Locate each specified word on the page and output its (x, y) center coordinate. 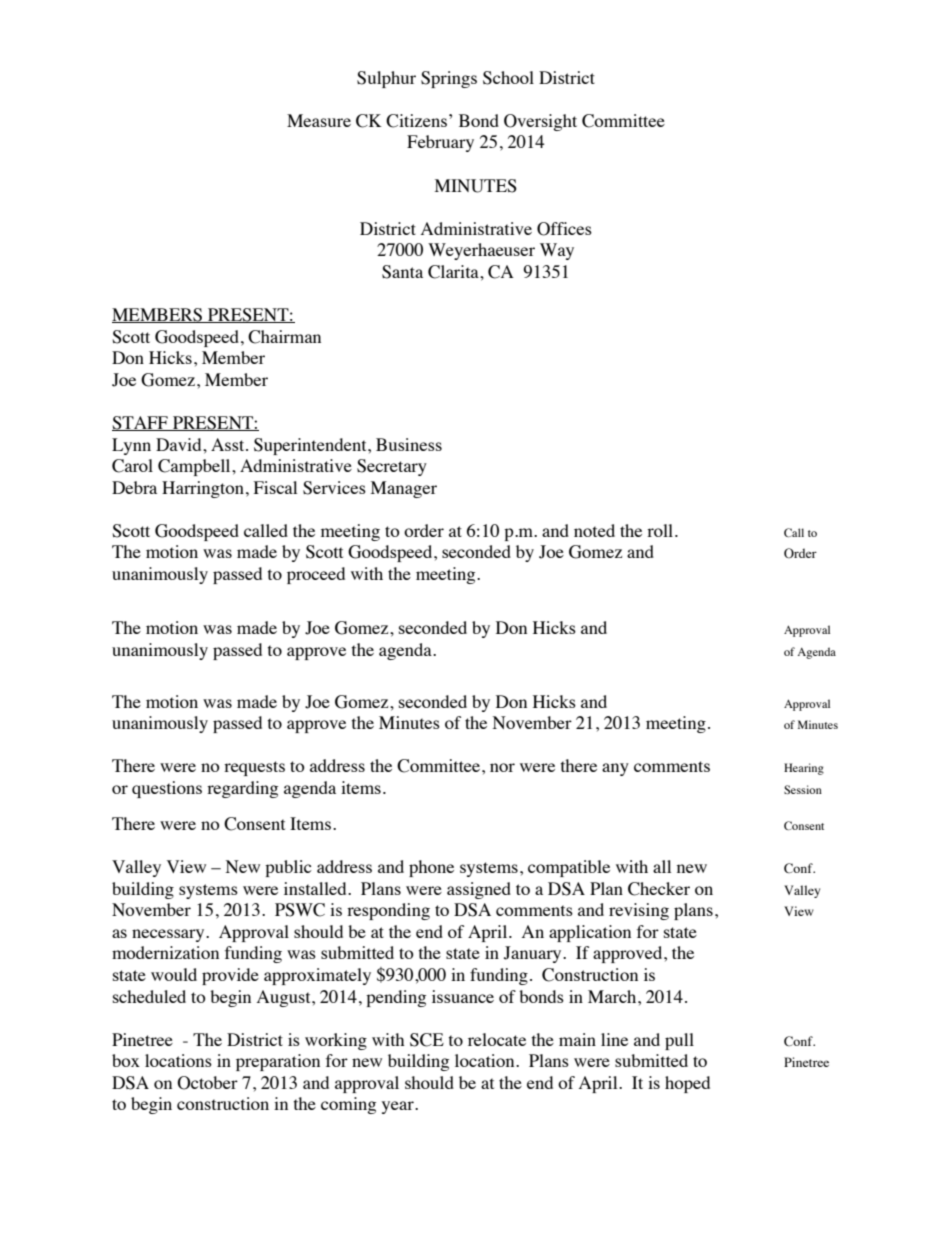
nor (502, 767)
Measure (319, 120)
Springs (449, 79)
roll (660, 530)
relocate (497, 1039)
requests (254, 768)
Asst (229, 444)
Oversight (540, 122)
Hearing (804, 769)
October (207, 1083)
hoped (687, 1084)
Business (409, 444)
